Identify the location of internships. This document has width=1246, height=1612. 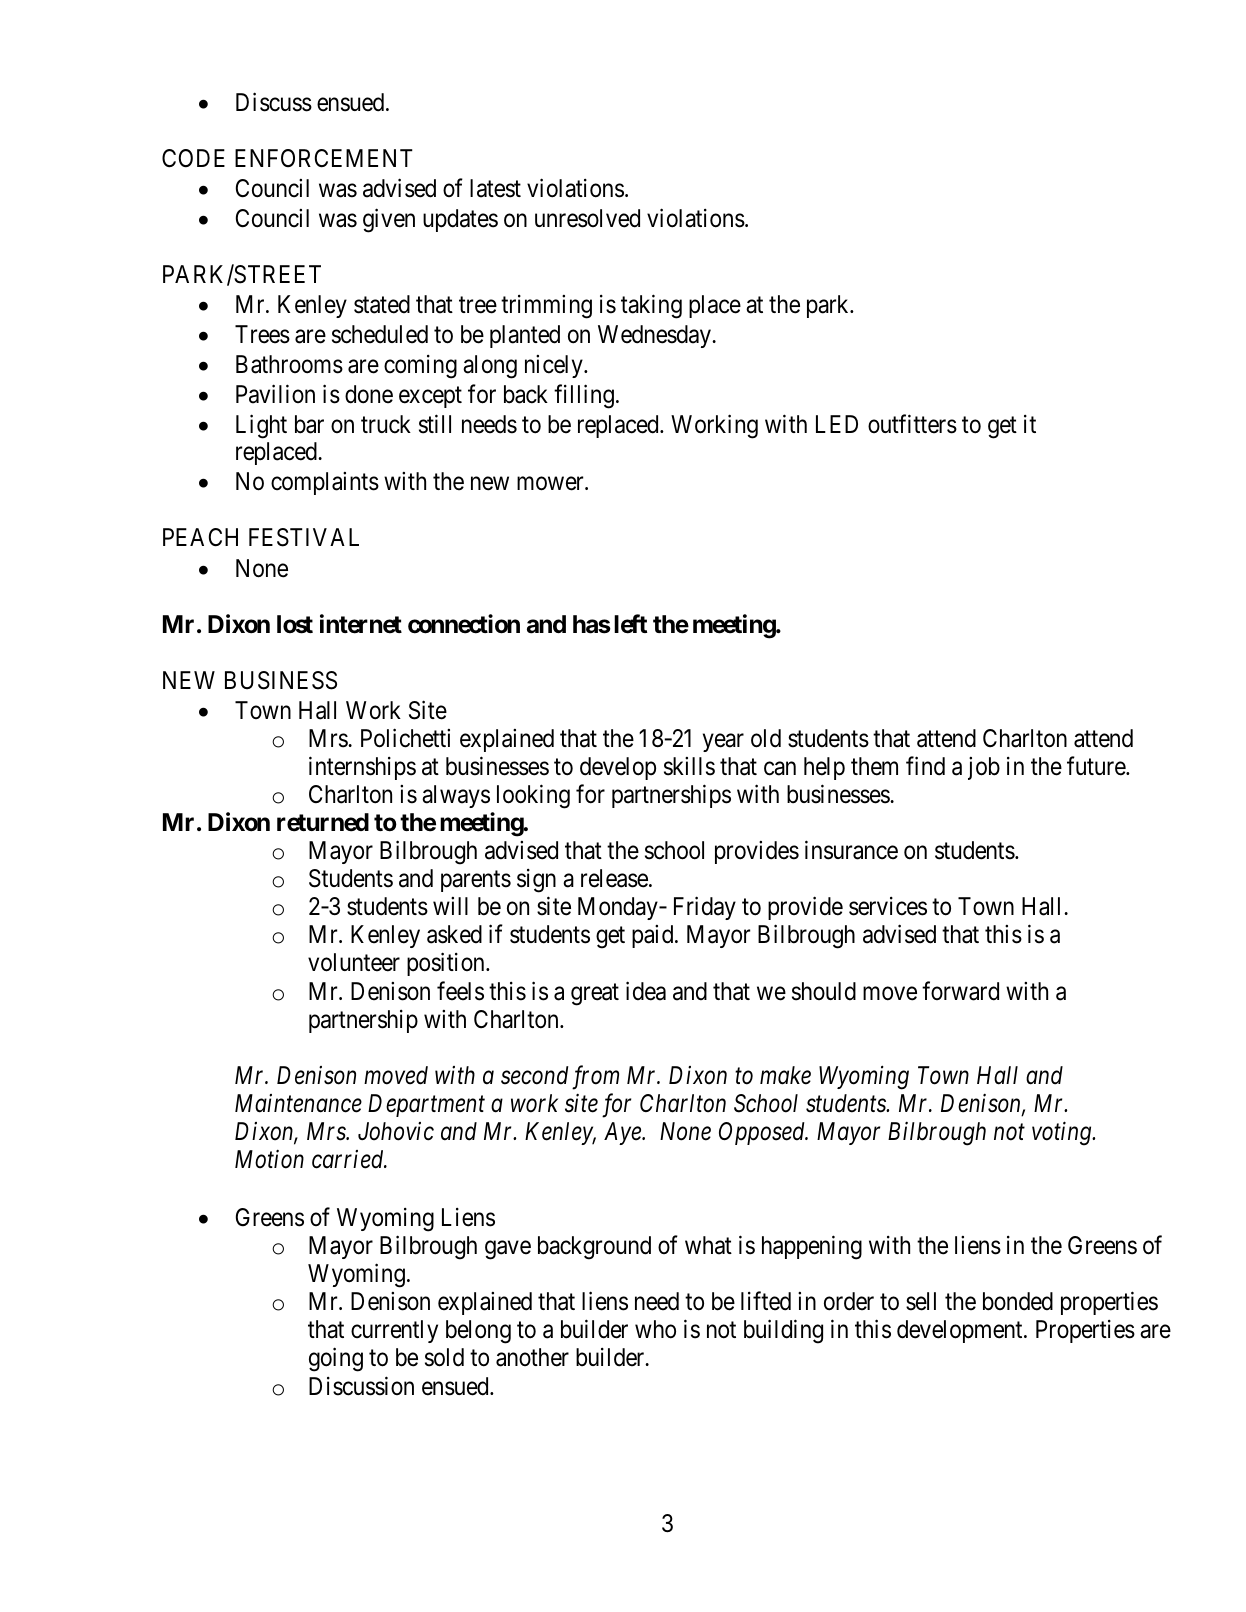
(362, 768).
